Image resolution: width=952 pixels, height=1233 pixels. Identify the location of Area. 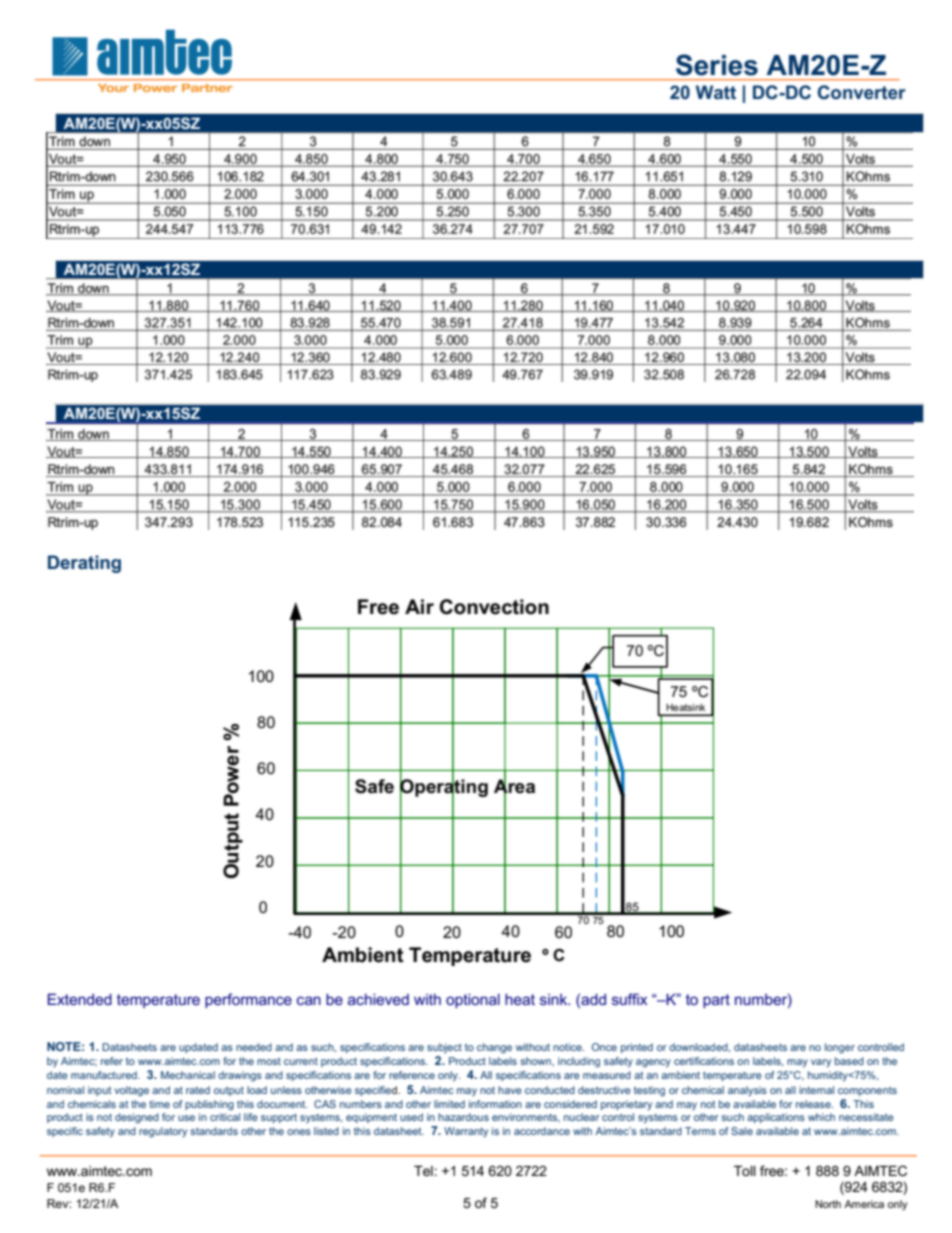
(514, 786).
